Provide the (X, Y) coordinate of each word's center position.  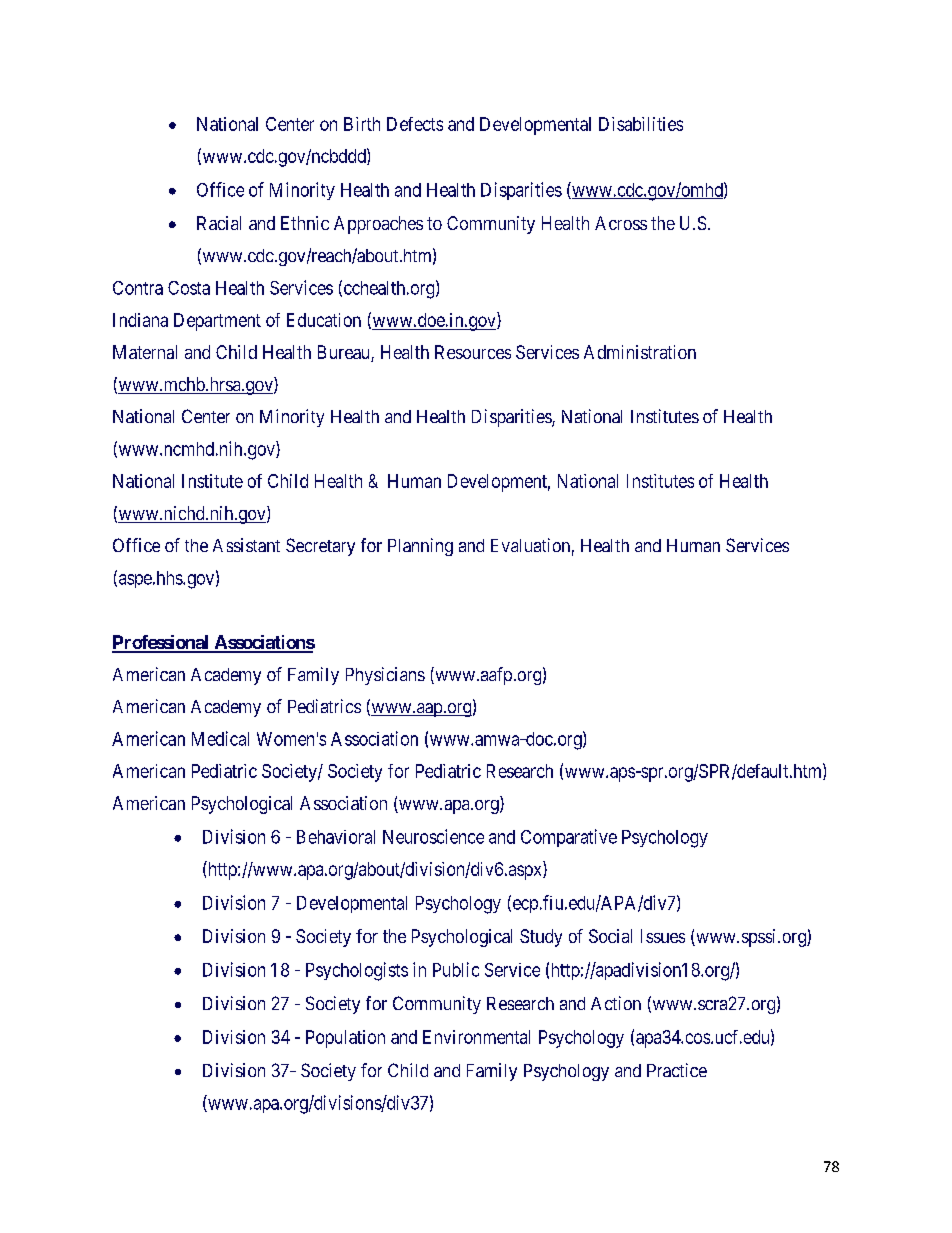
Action (616, 1003)
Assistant (246, 545)
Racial (219, 223)
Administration (640, 352)
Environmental (476, 1037)
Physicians (385, 676)
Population (345, 1039)
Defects (415, 124)
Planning (420, 547)
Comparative (569, 838)
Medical (220, 738)
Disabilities (641, 124)
